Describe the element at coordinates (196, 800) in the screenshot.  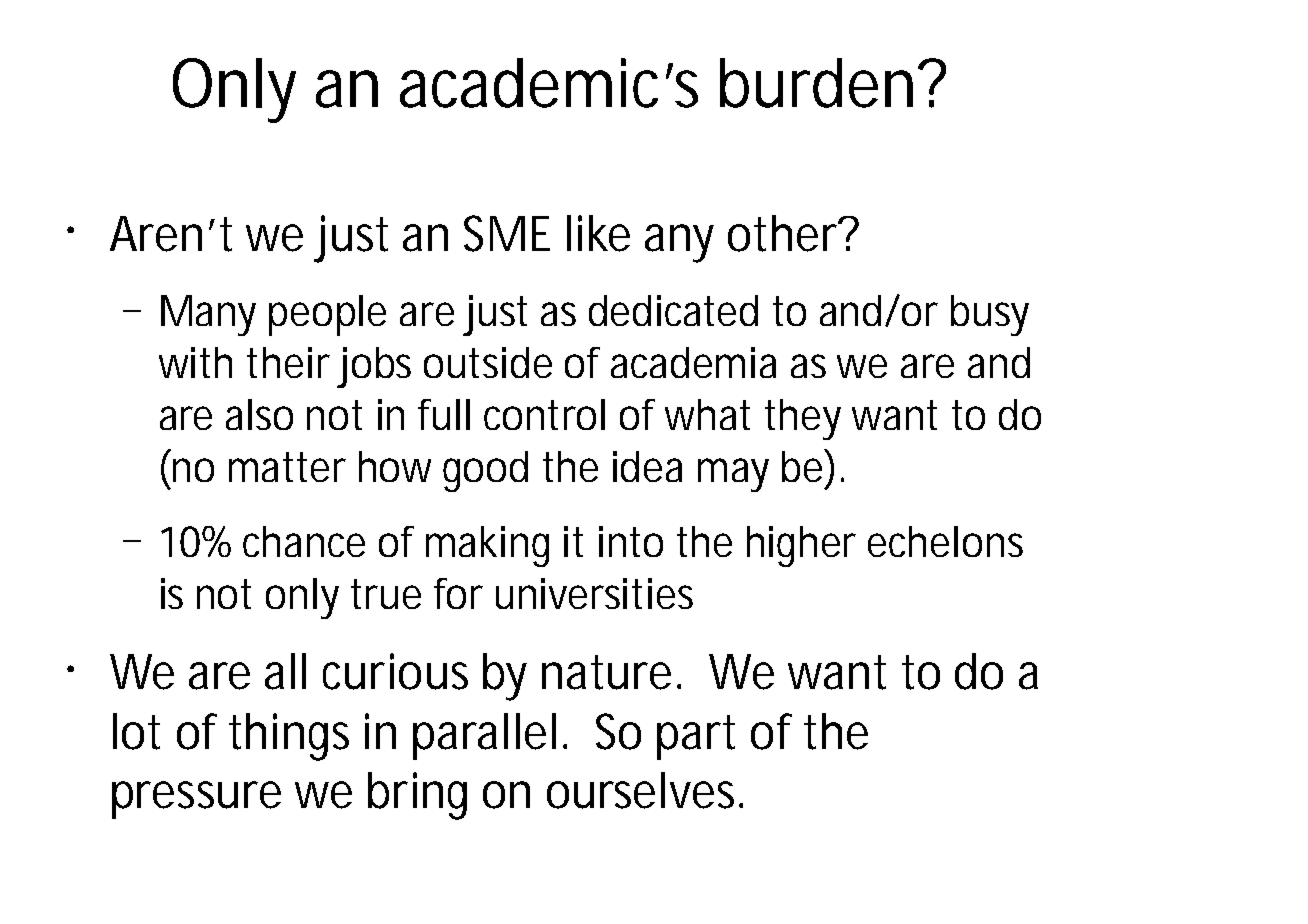
I see `pressure` at that location.
